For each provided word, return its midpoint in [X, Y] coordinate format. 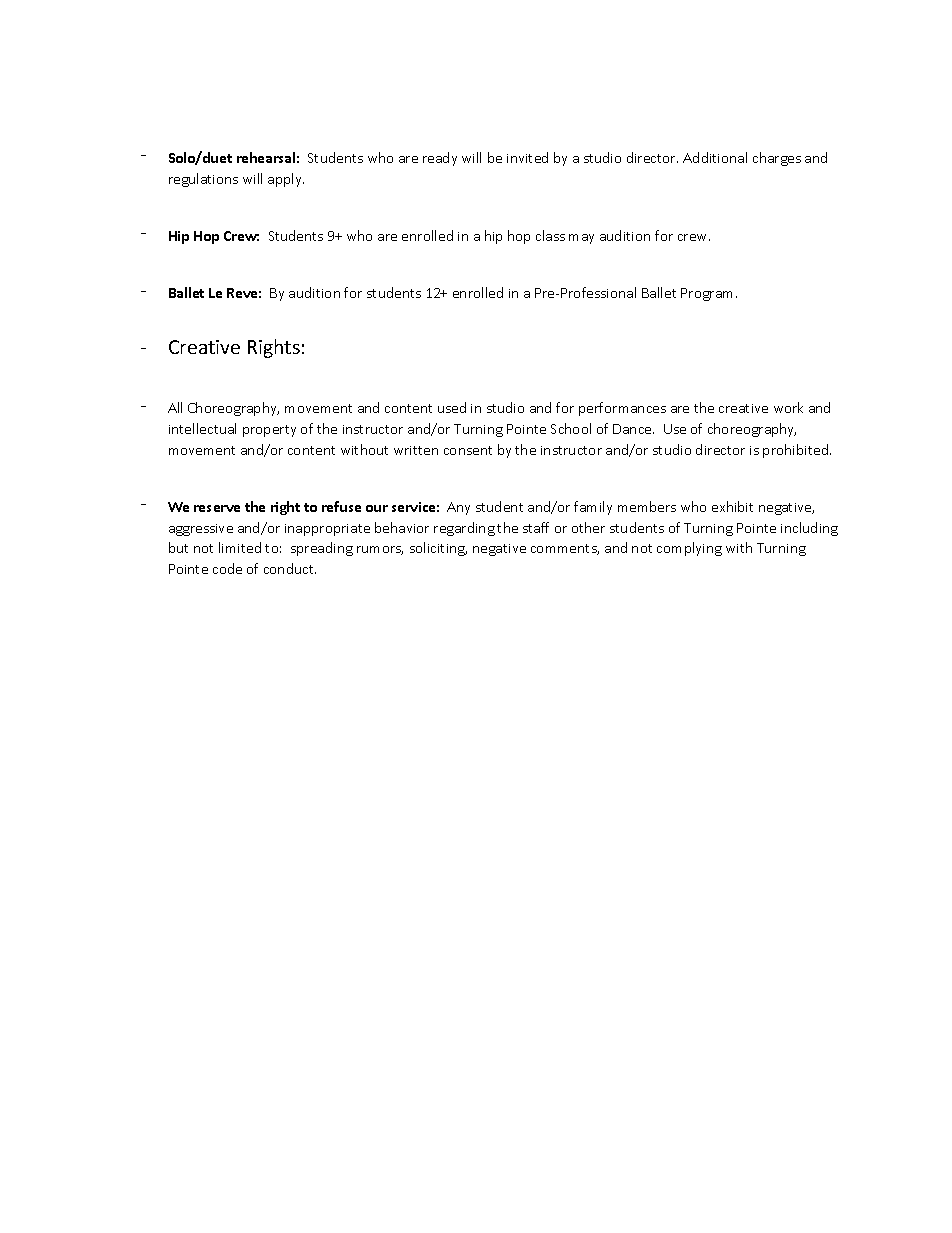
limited [240, 547]
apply [286, 180]
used [452, 407]
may [581, 239]
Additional [715, 157]
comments [564, 549]
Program [706, 294]
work [788, 407]
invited [527, 157]
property [269, 431]
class [550, 235]
